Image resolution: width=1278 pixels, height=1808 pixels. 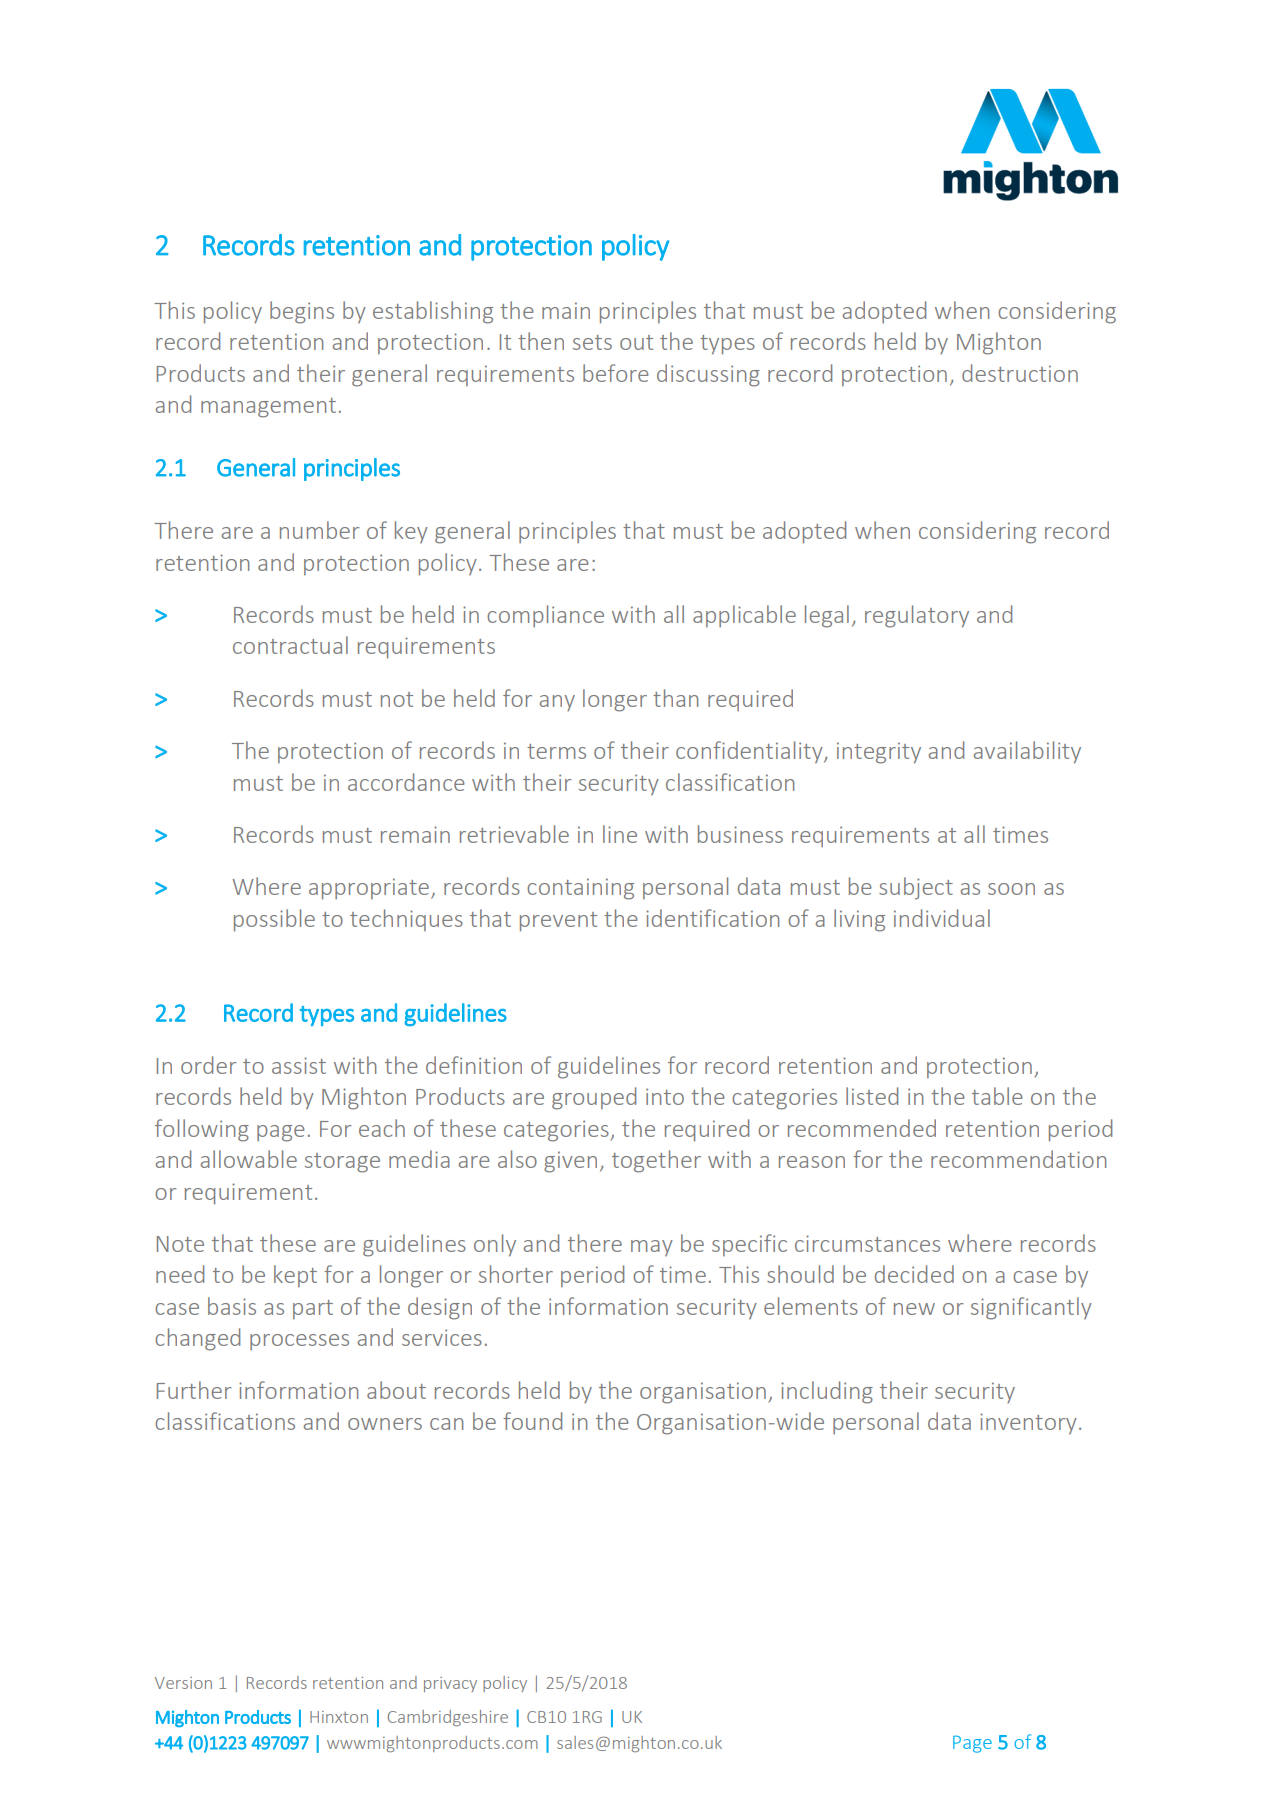 What do you see at coordinates (557, 703) in the screenshot?
I see `any` at bounding box center [557, 703].
